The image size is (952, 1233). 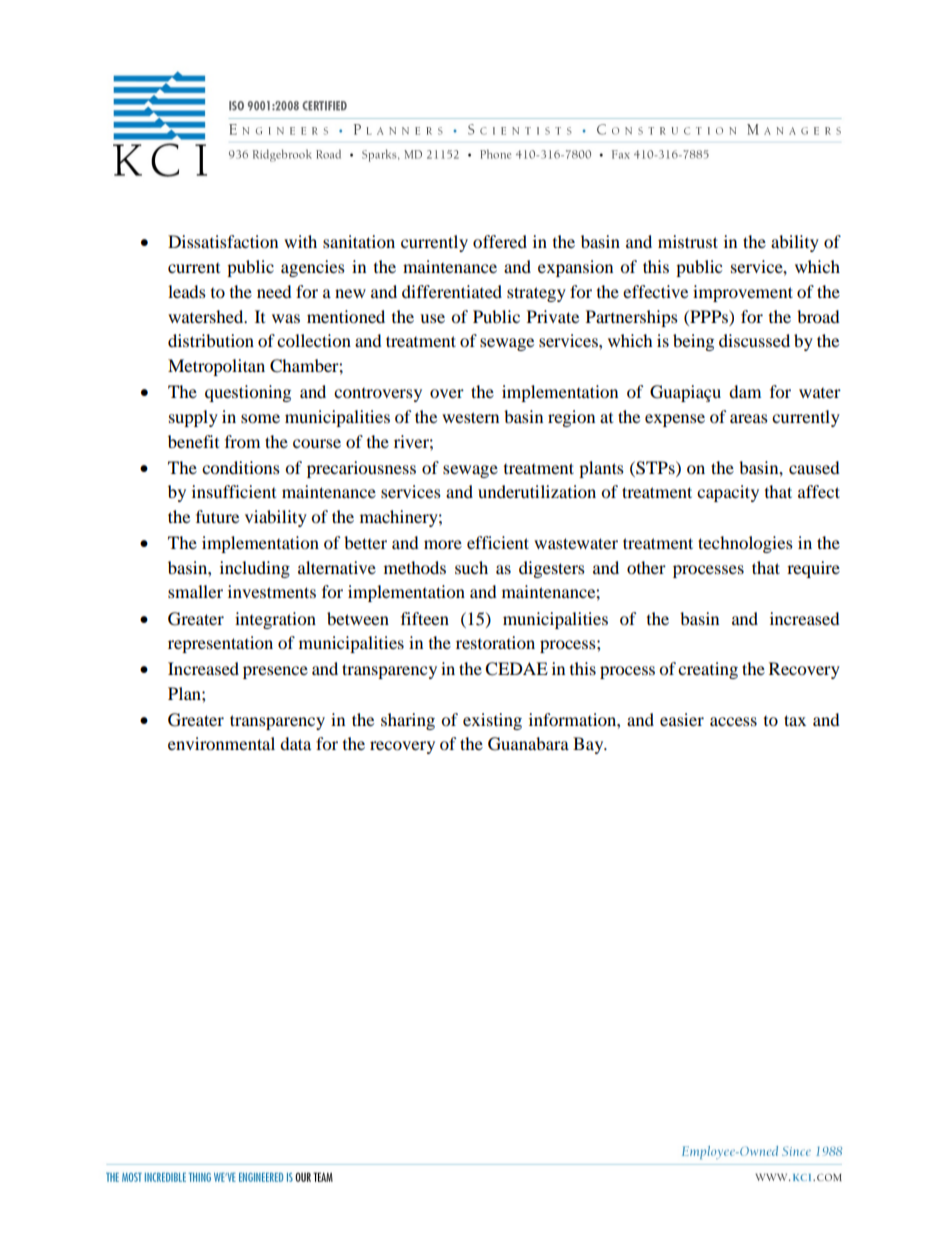 I want to click on areas, so click(x=749, y=418).
